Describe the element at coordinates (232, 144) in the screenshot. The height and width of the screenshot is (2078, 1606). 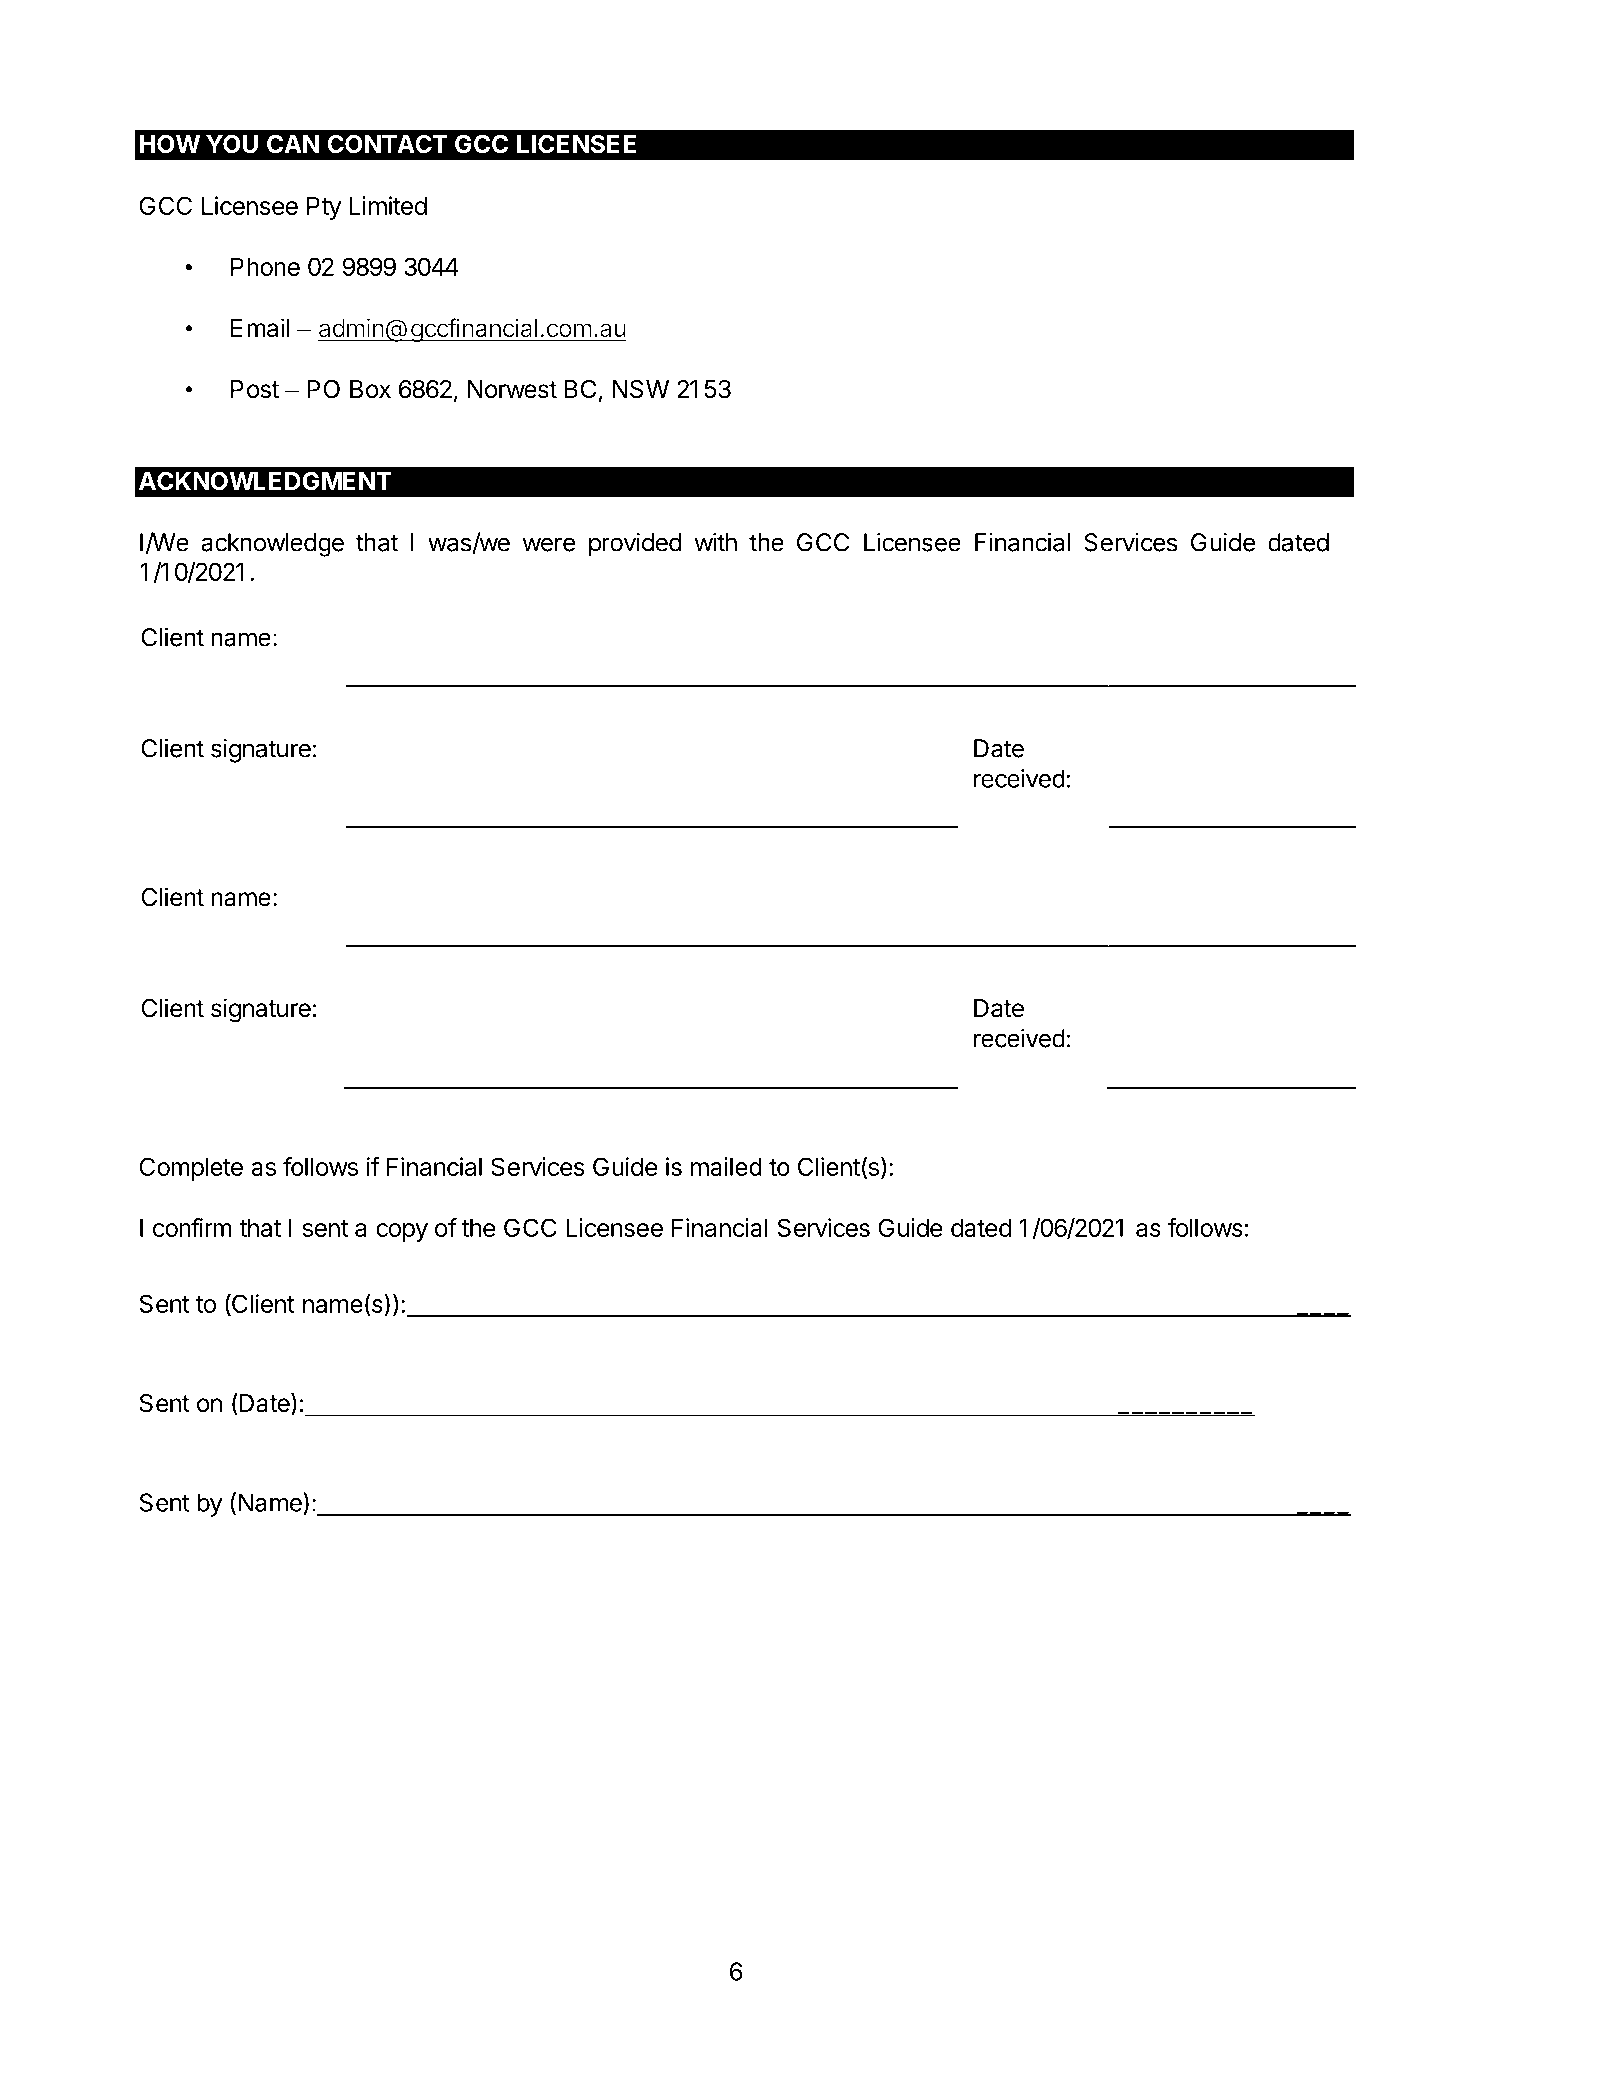
I see `YOU` at that location.
